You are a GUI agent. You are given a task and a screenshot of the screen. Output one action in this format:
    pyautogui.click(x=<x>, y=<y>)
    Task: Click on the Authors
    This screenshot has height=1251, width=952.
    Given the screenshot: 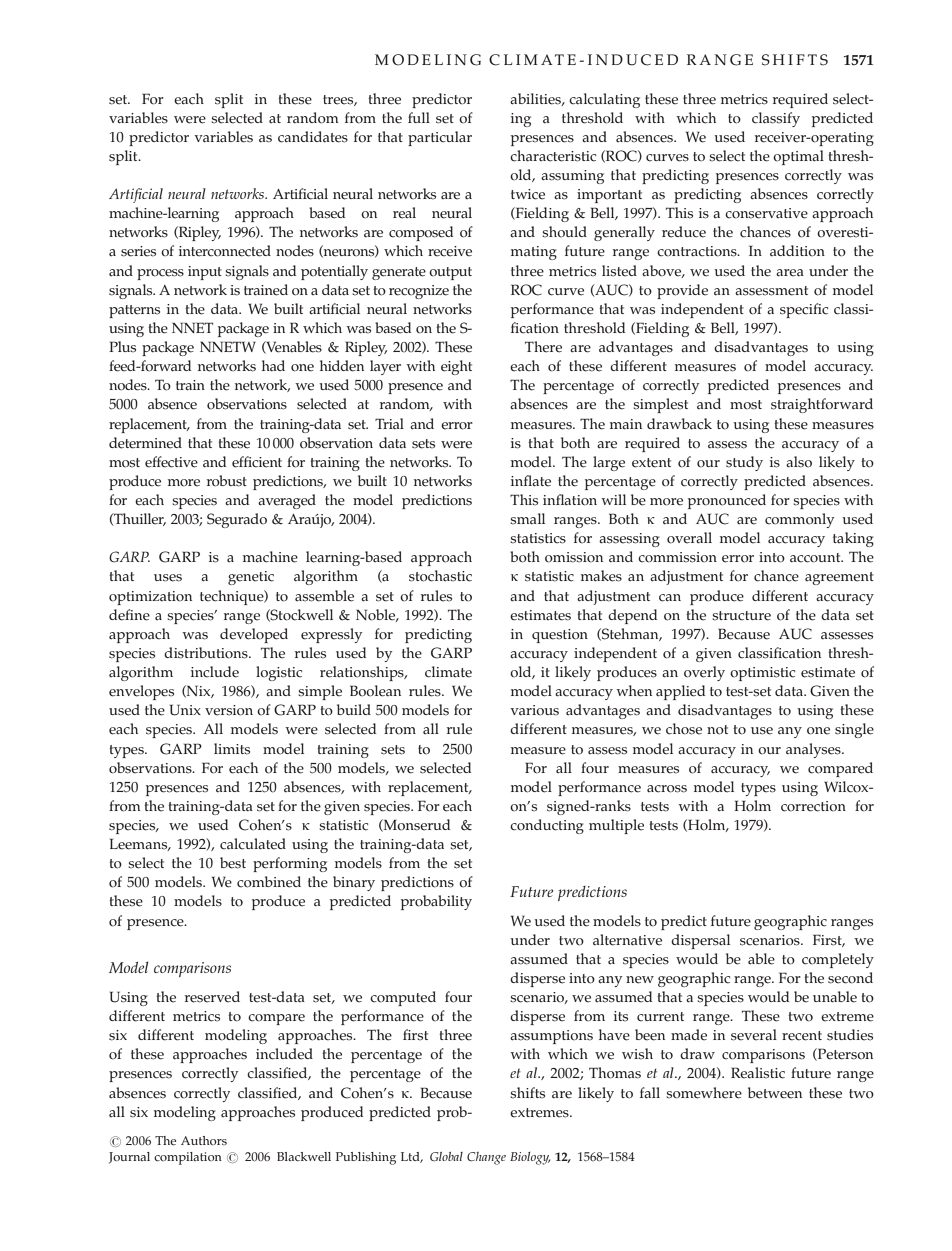 What is the action you would take?
    pyautogui.click(x=204, y=1140)
